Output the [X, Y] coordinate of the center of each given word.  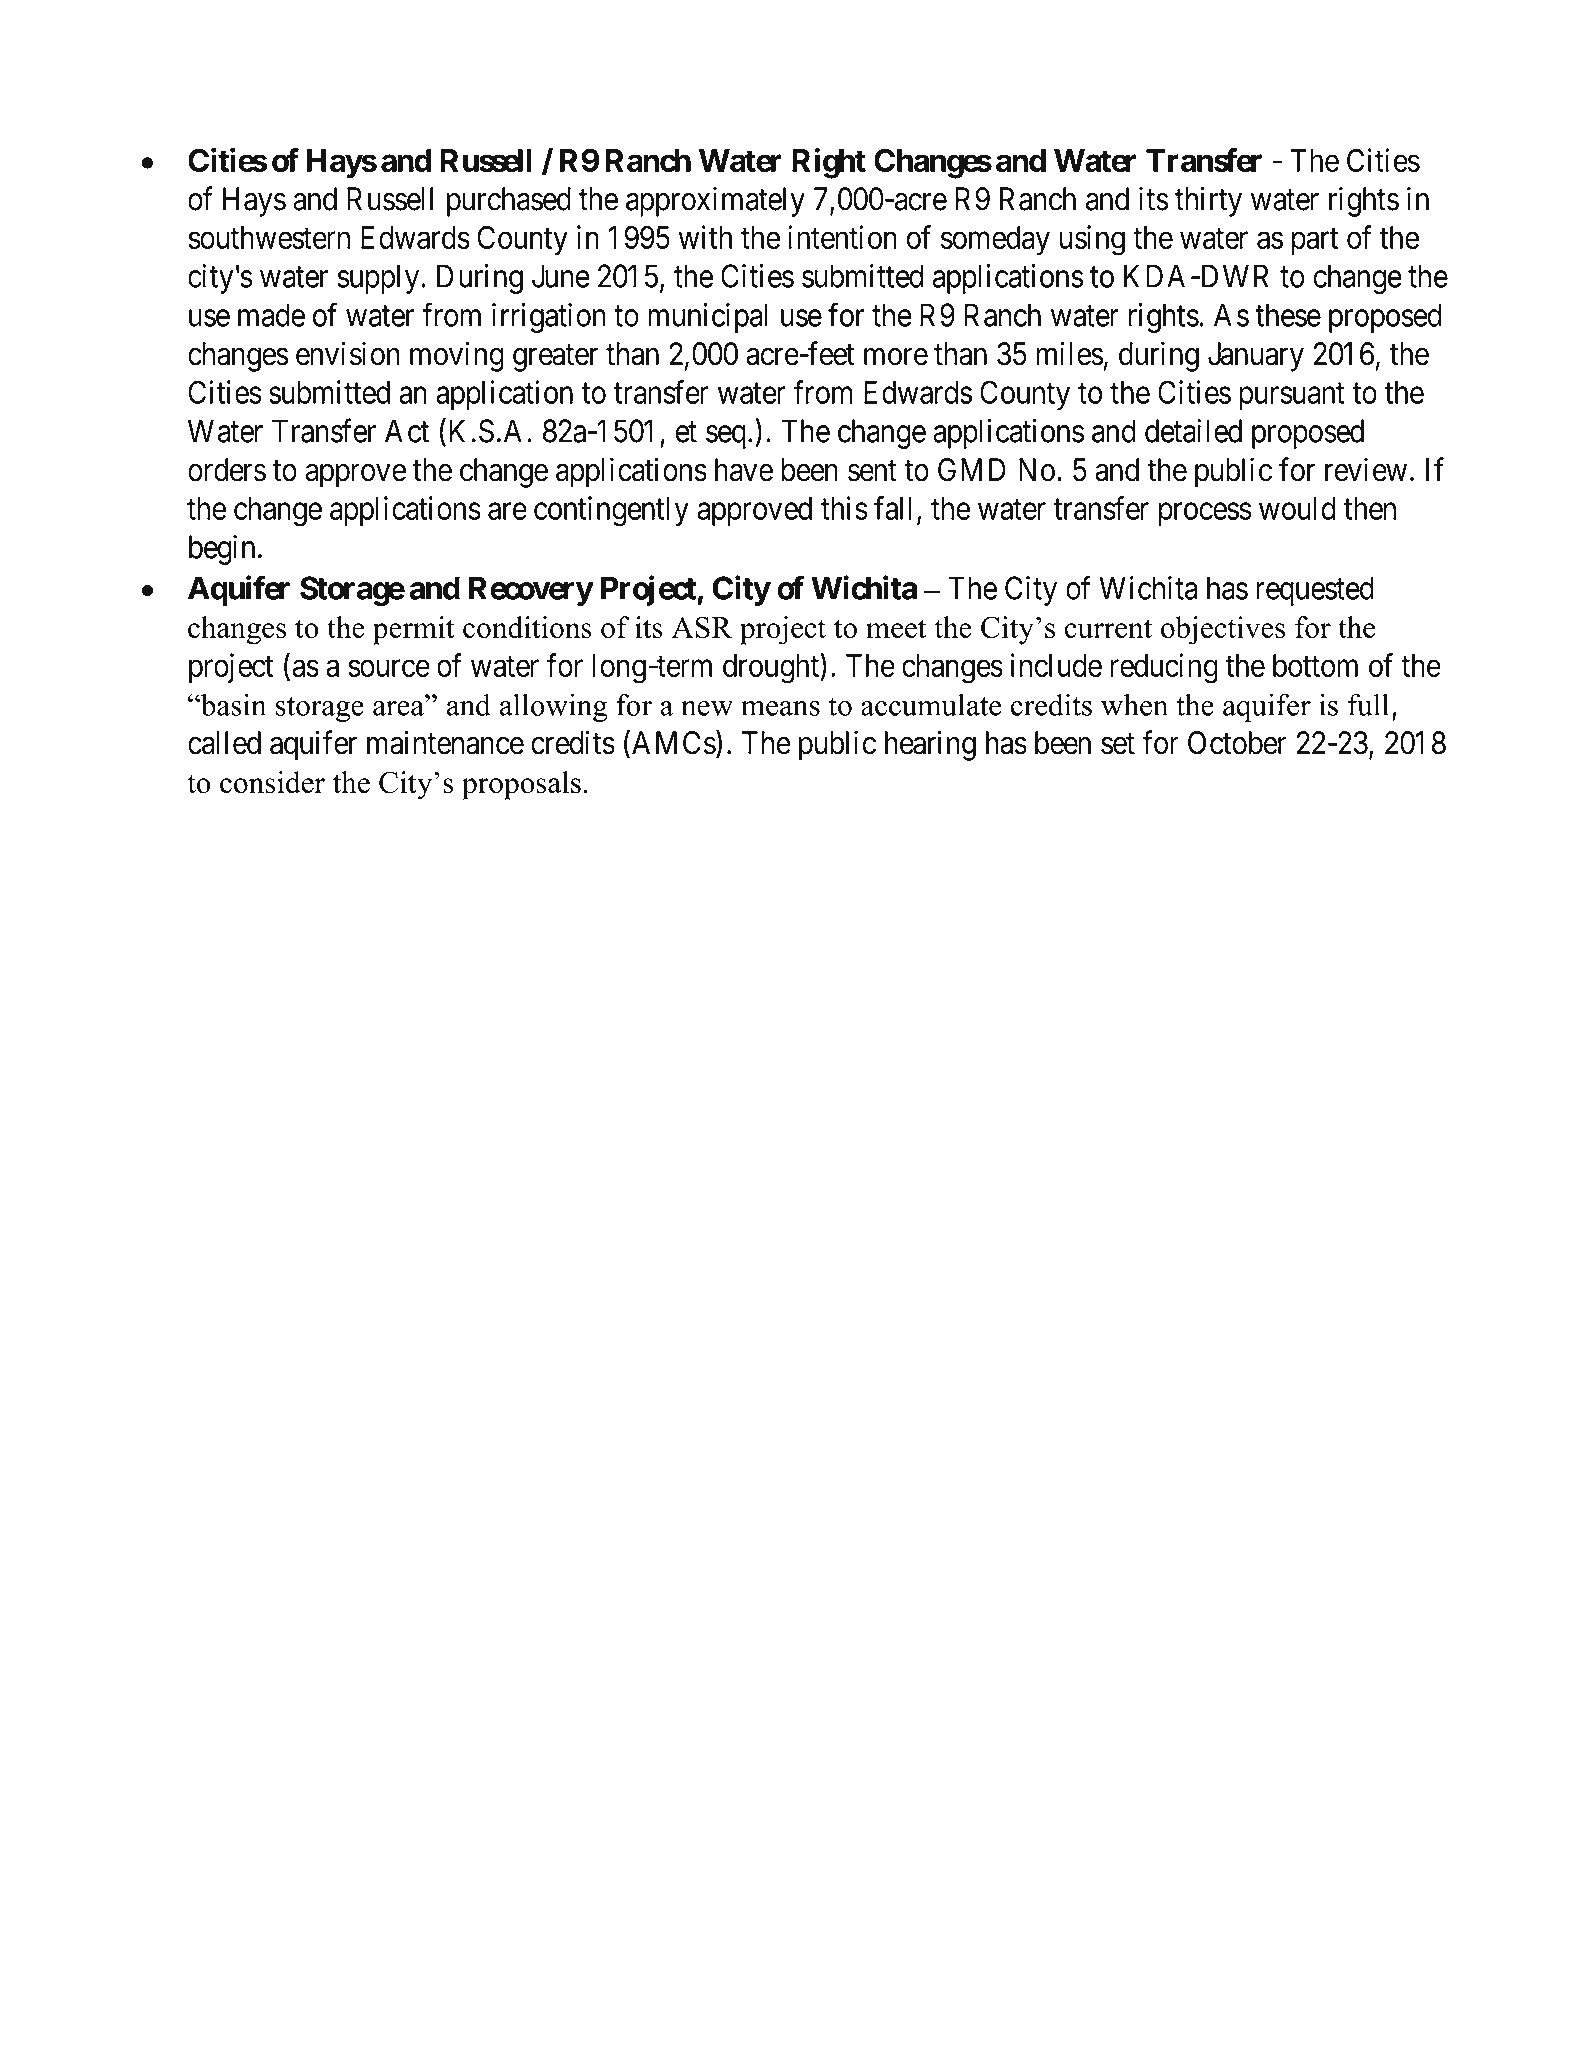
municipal [707, 318]
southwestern [269, 237]
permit [414, 630]
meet [896, 629]
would [1297, 508]
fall [893, 508]
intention [842, 237]
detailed [1193, 431]
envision [348, 353]
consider [272, 782]
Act [407, 431]
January [1256, 357]
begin [222, 550]
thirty [1208, 201]
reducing [1164, 668]
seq [726, 437]
